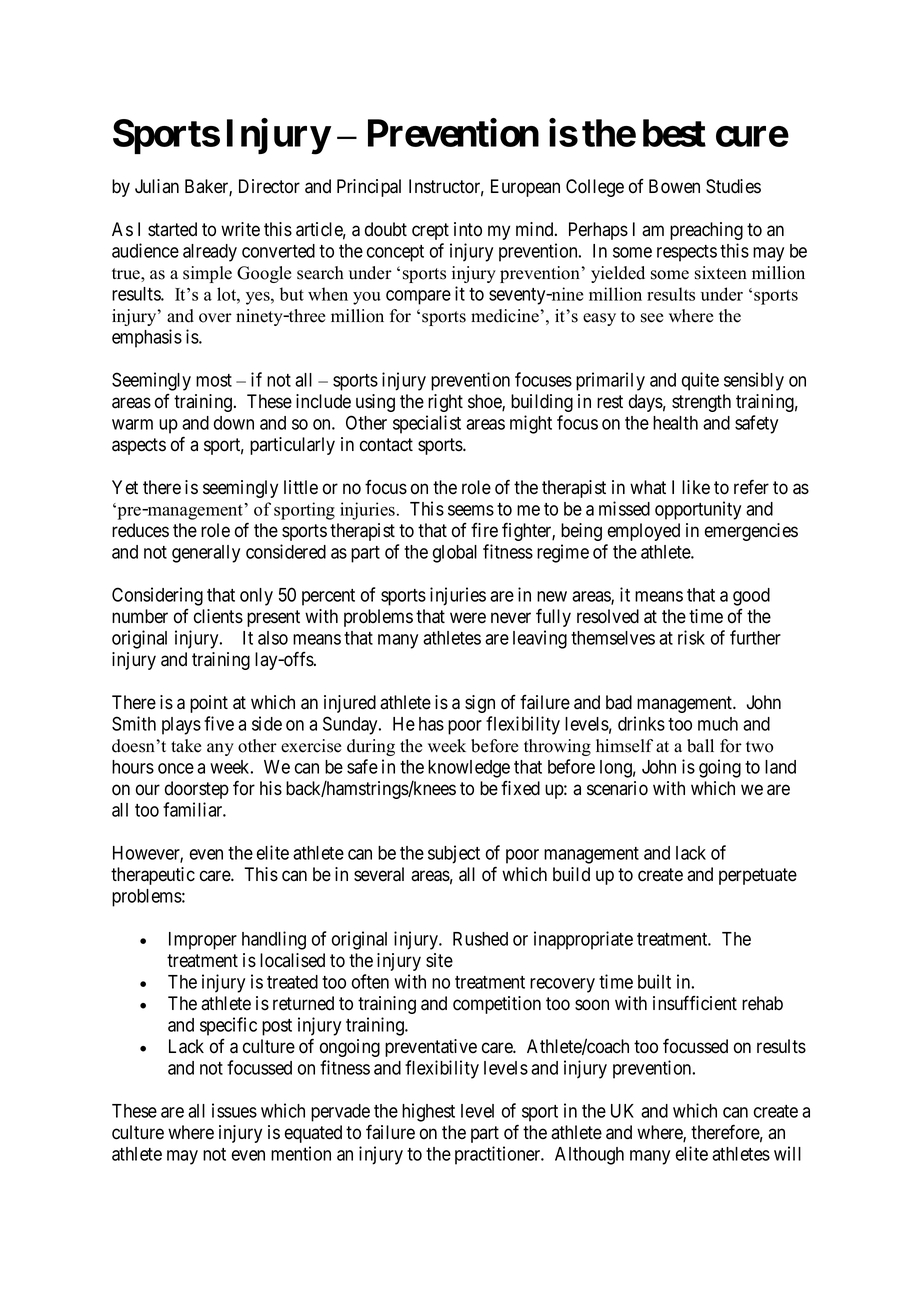 This page has height=1308, width=924. What do you see at coordinates (445, 403) in the page?
I see `right` at bounding box center [445, 403].
